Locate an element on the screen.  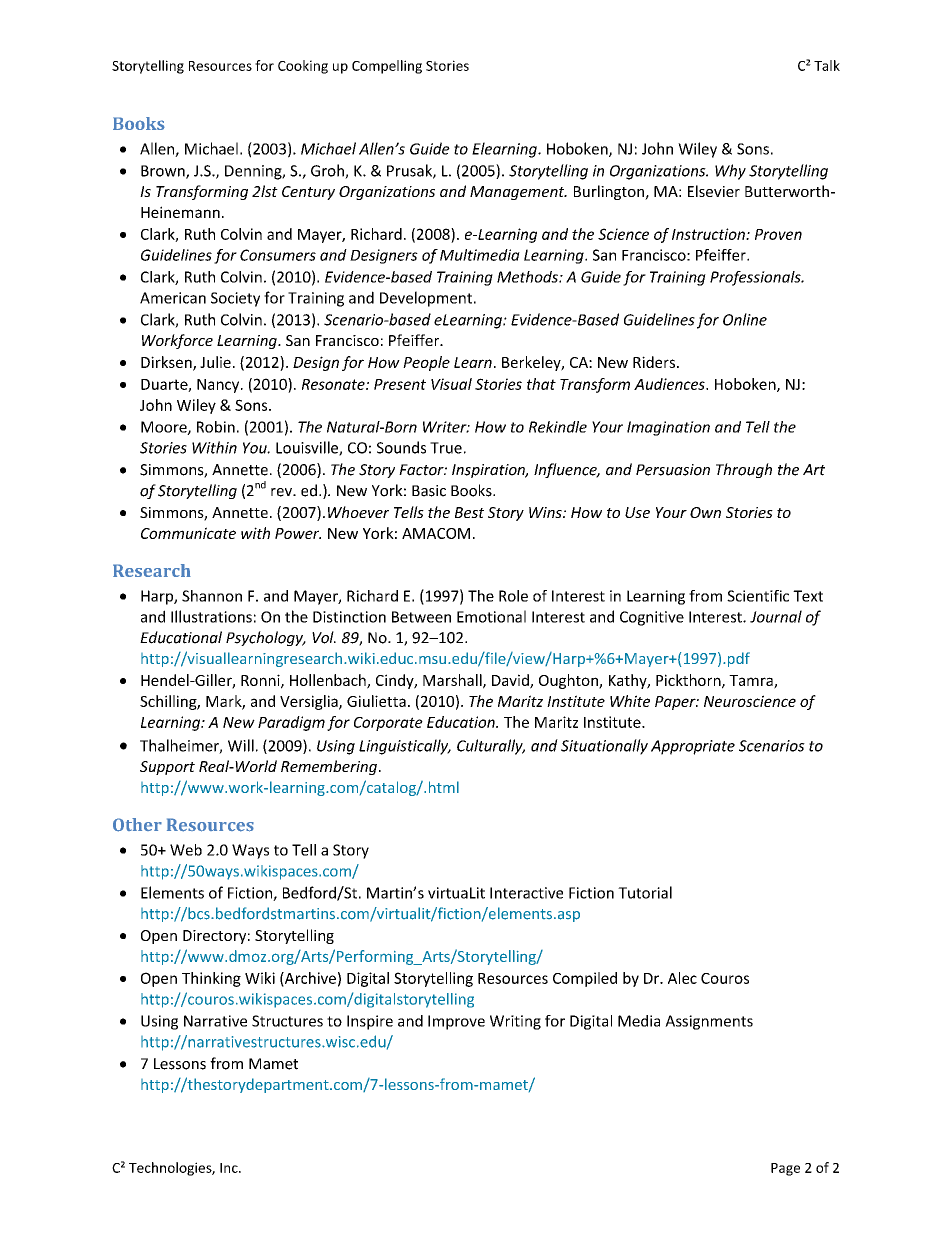
Julie is located at coordinates (215, 362).
